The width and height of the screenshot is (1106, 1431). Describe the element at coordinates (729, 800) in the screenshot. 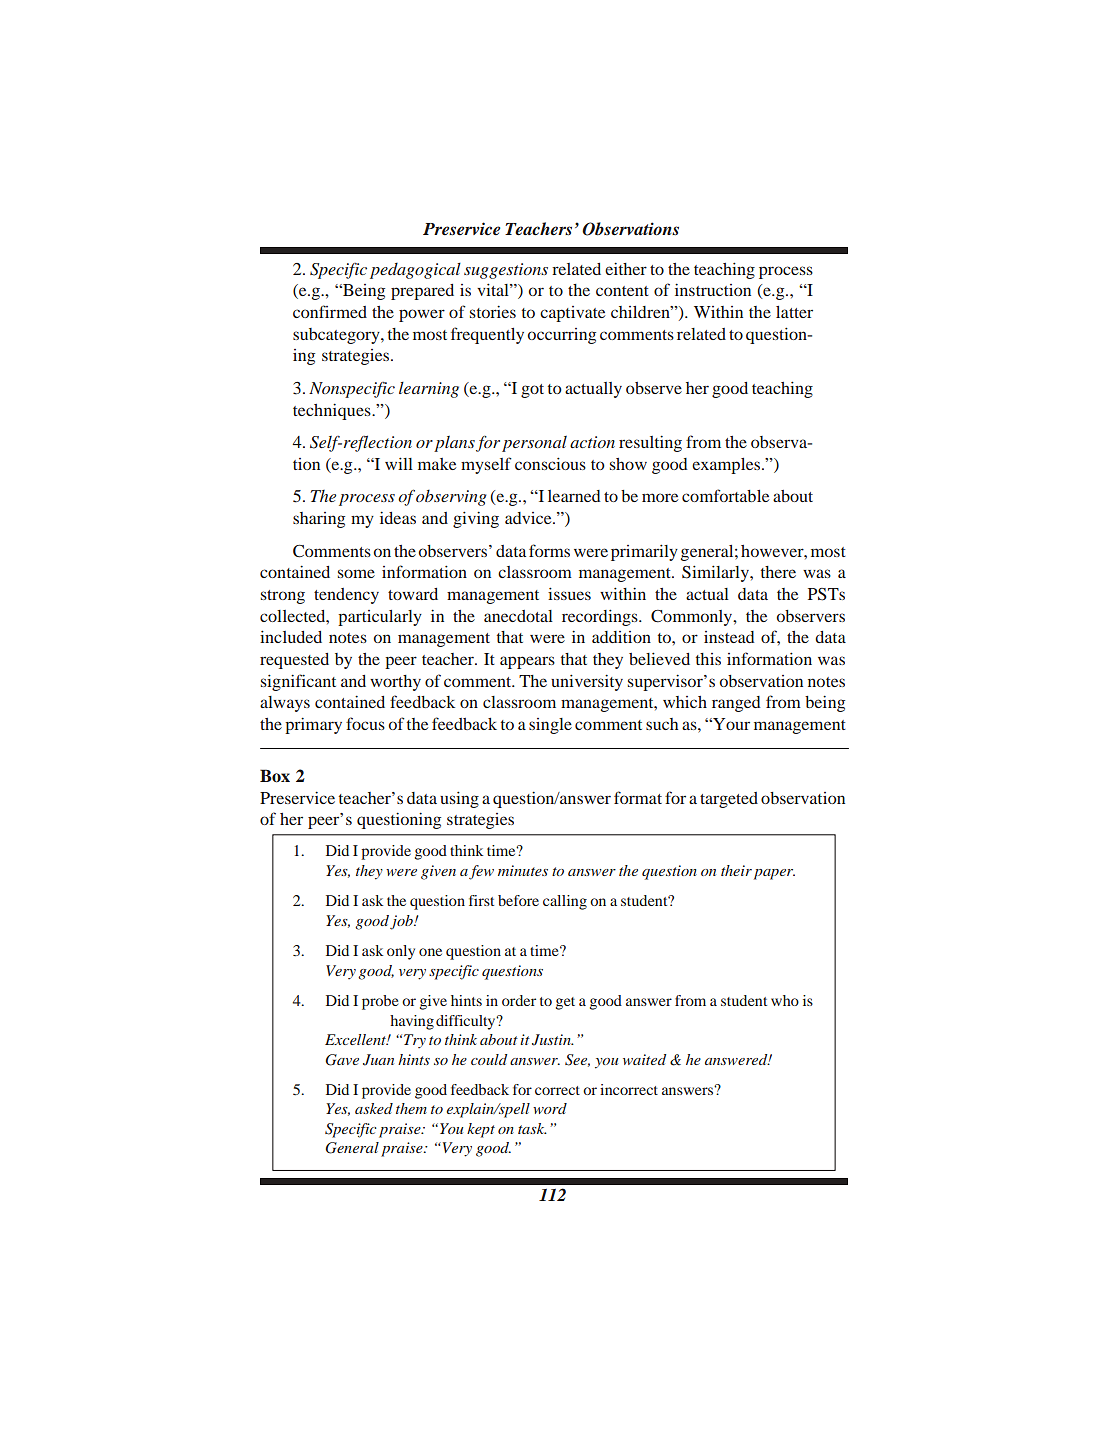

I see `targeted` at that location.
